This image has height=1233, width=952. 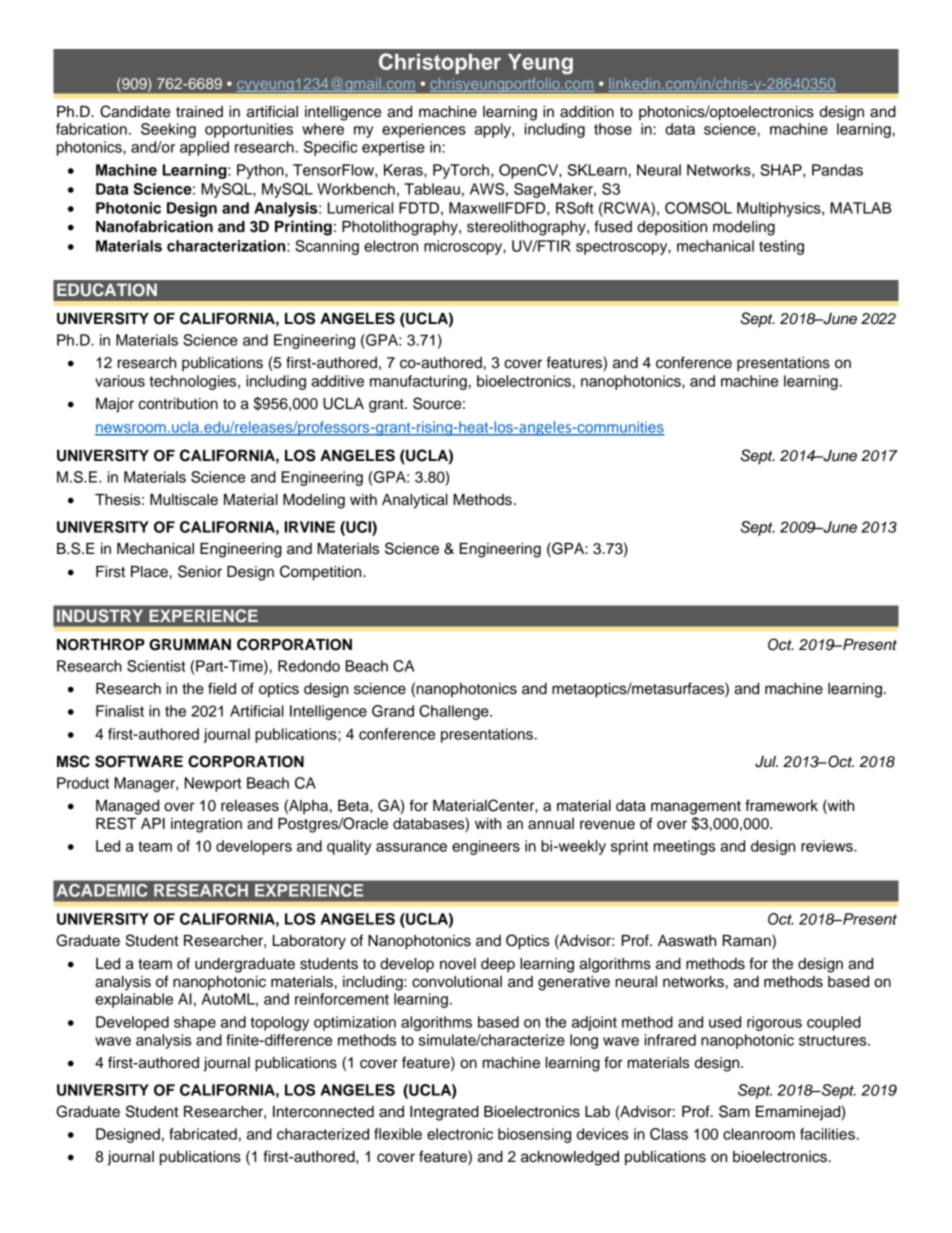 What do you see at coordinates (168, 130) in the image?
I see `Seeking` at bounding box center [168, 130].
